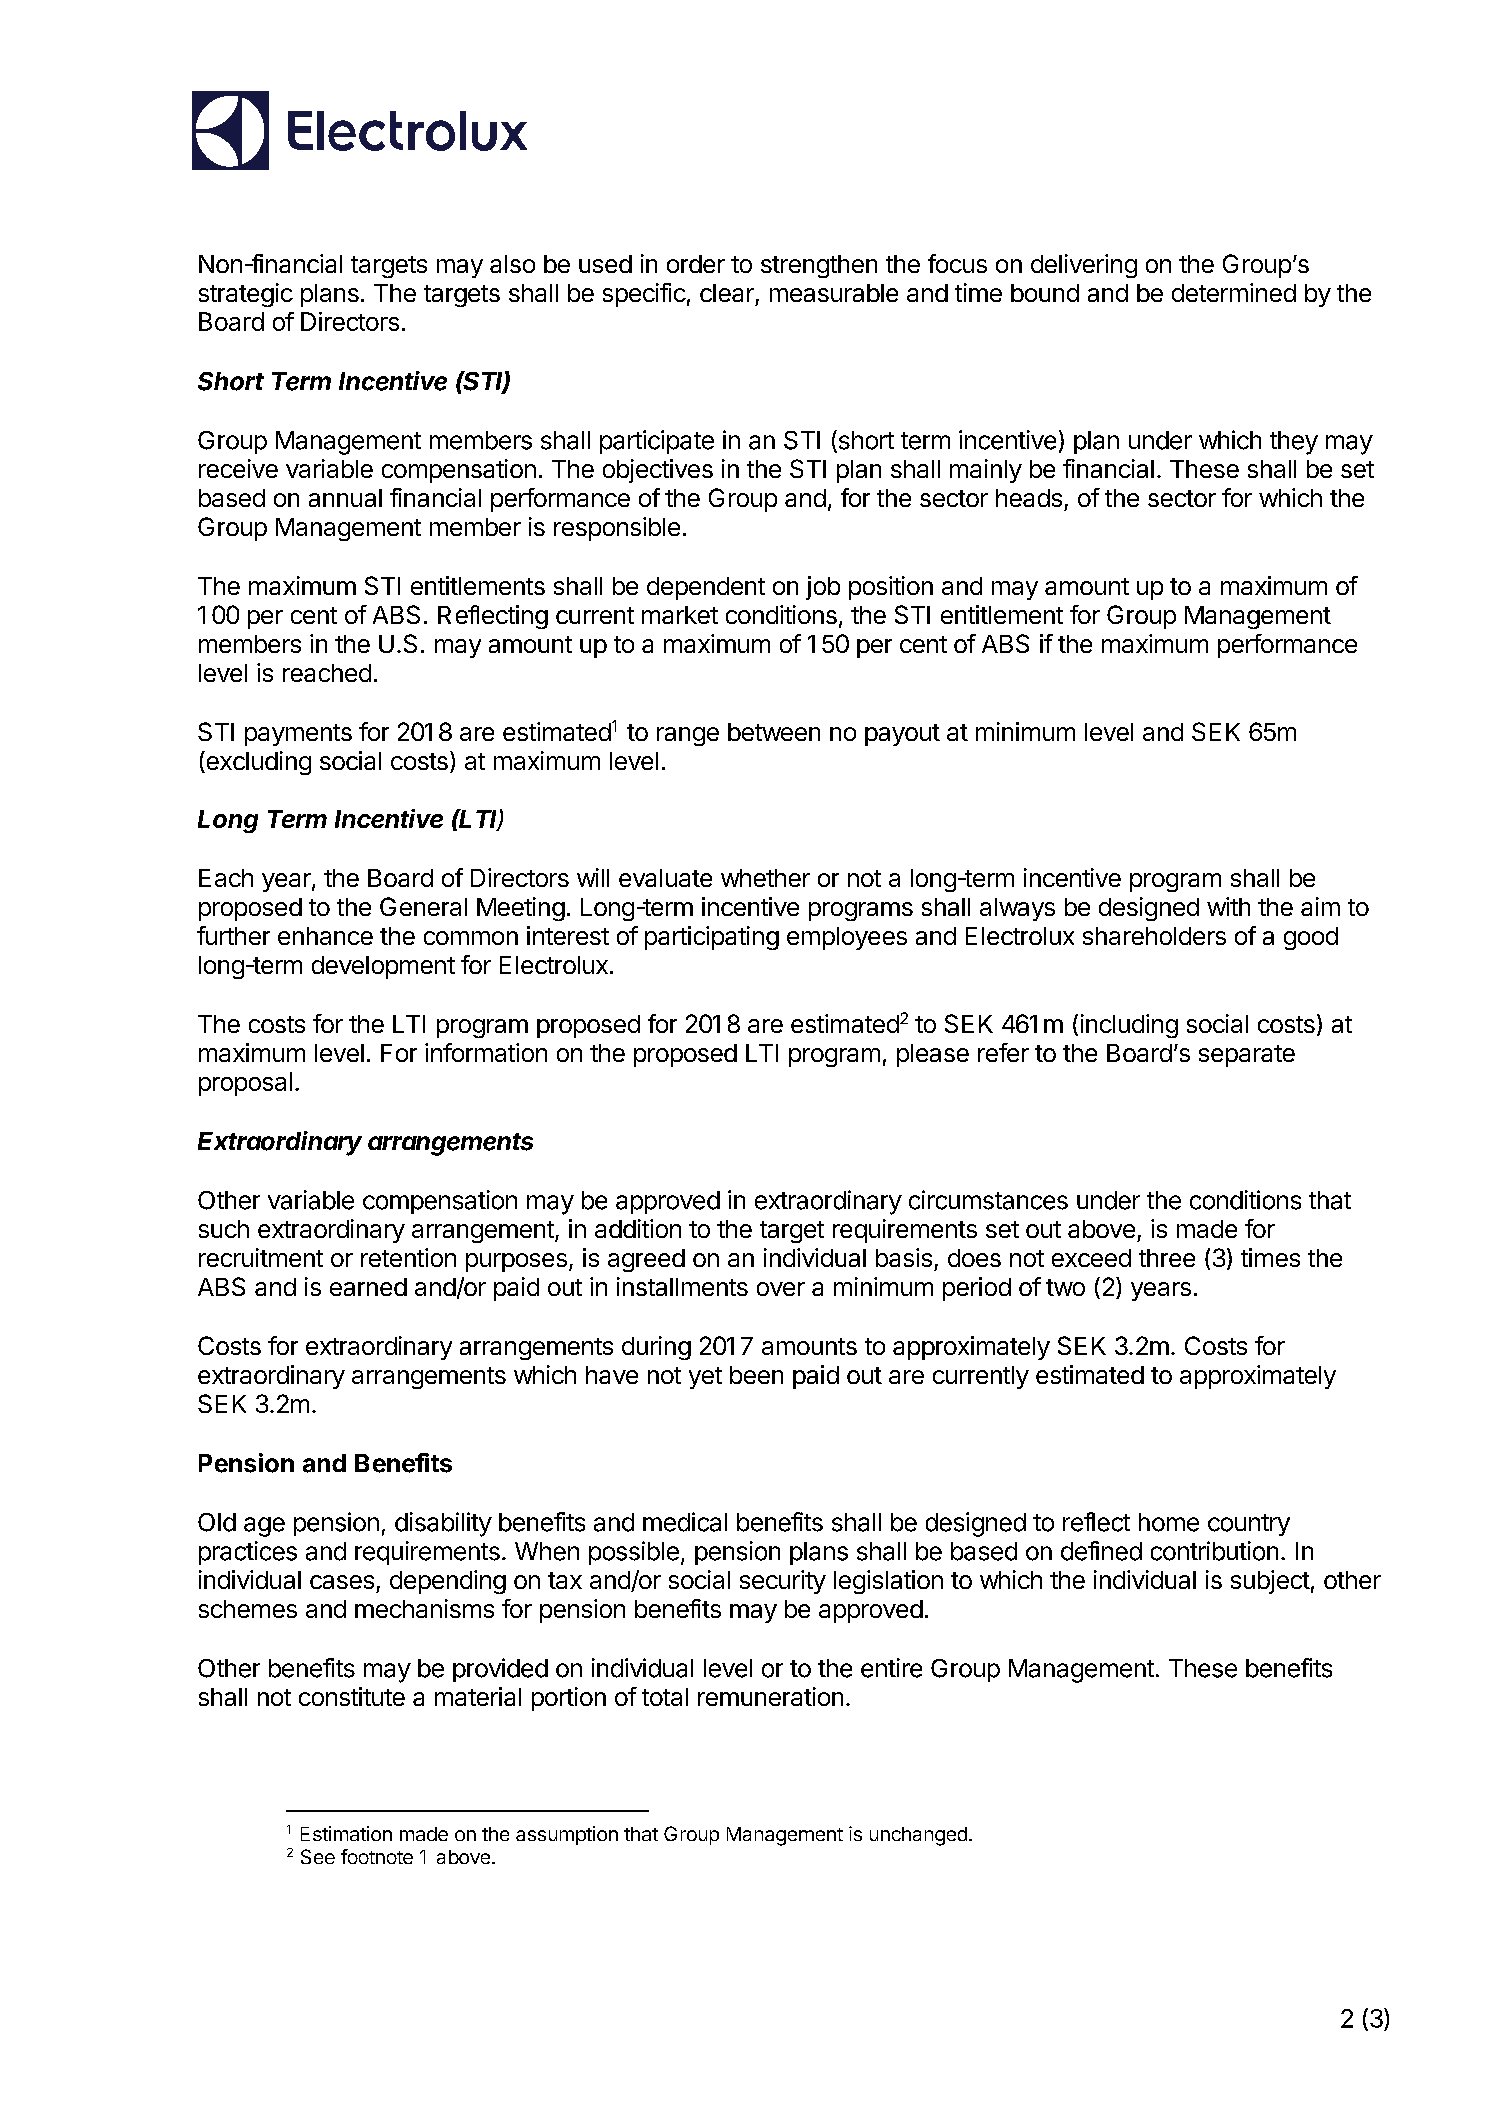 Image resolution: width=1498 pixels, height=2119 pixels. I want to click on payout, so click(902, 735).
